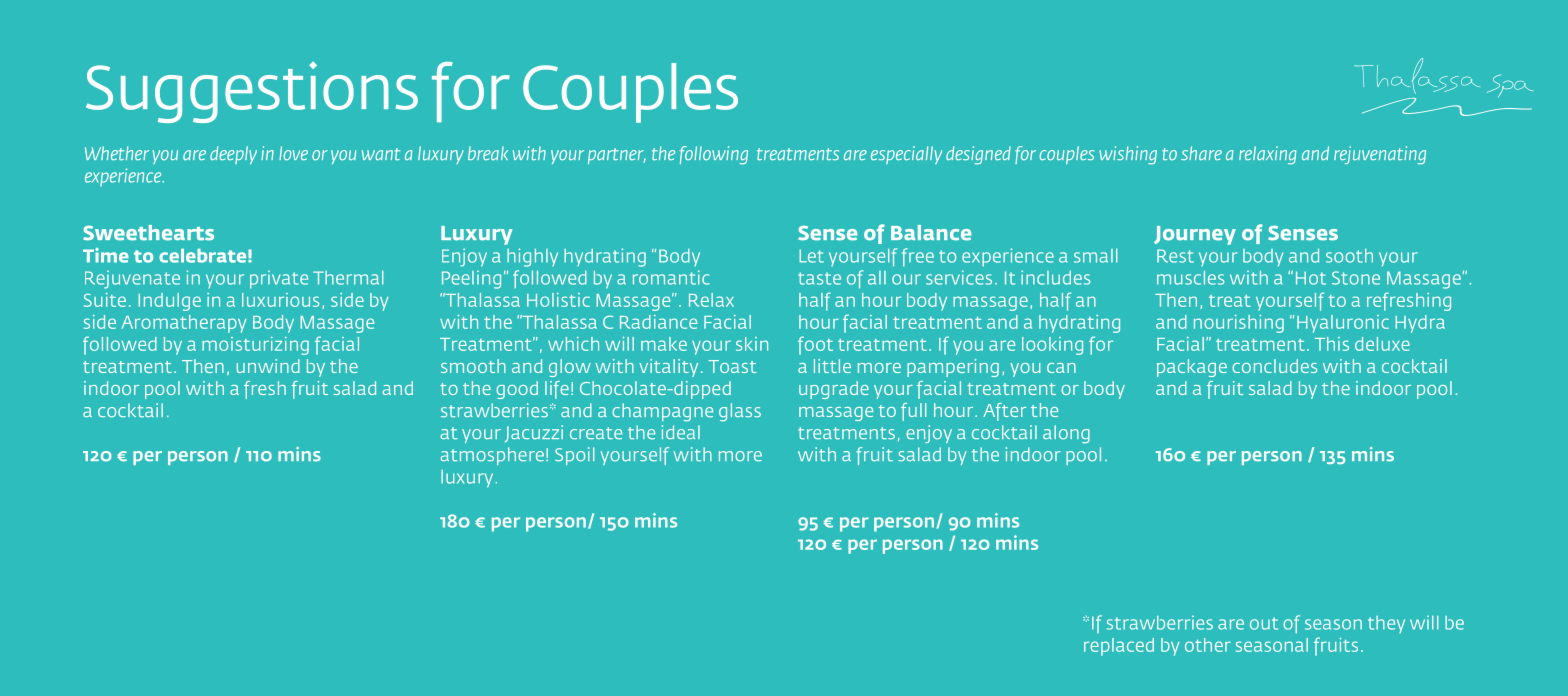  Describe the element at coordinates (492, 456) in the screenshot. I see `atmosphere` at that location.
